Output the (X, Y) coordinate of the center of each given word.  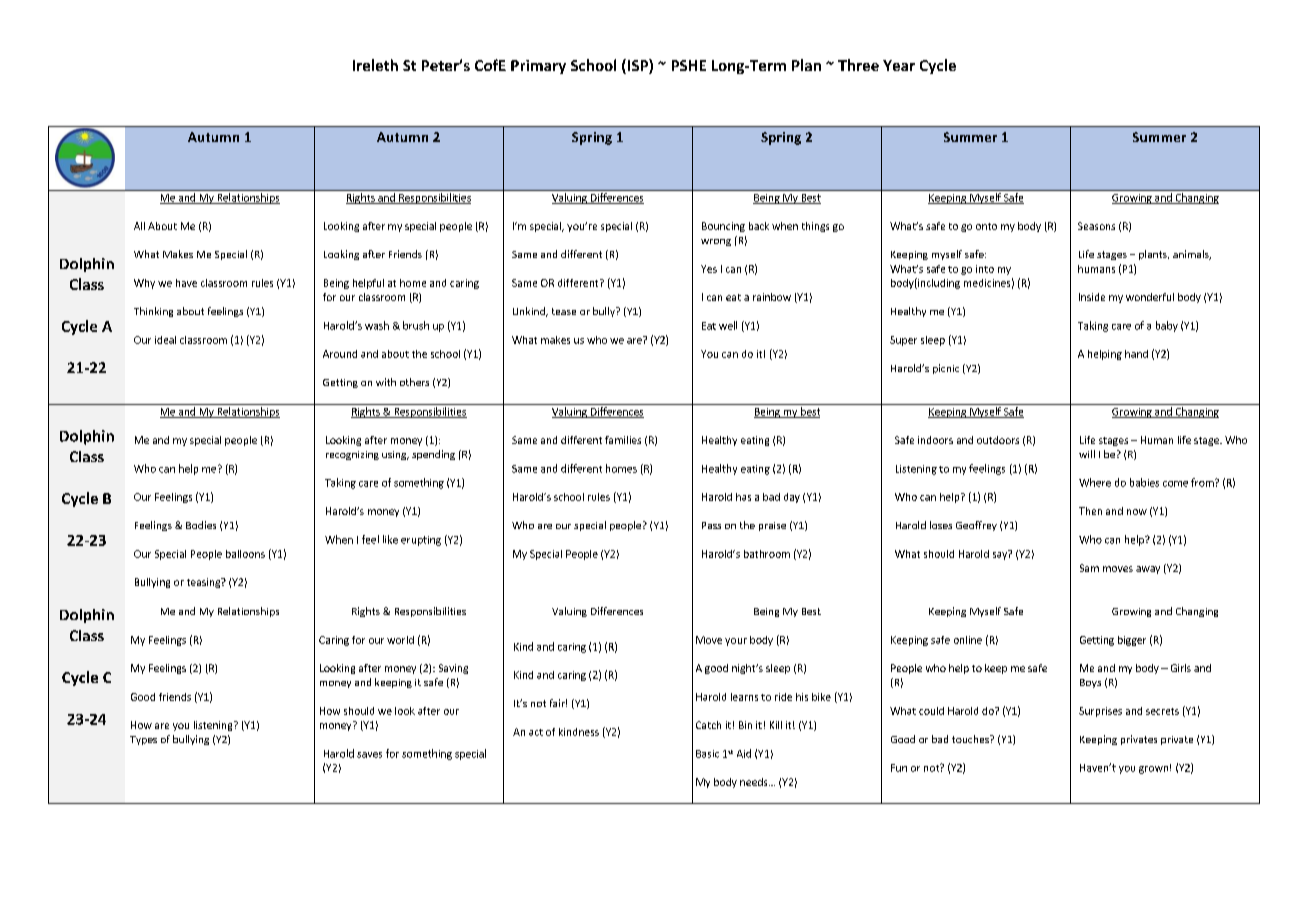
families (623, 440)
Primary (538, 67)
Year (899, 65)
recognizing (352, 455)
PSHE (689, 65)
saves (369, 755)
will (1087, 454)
